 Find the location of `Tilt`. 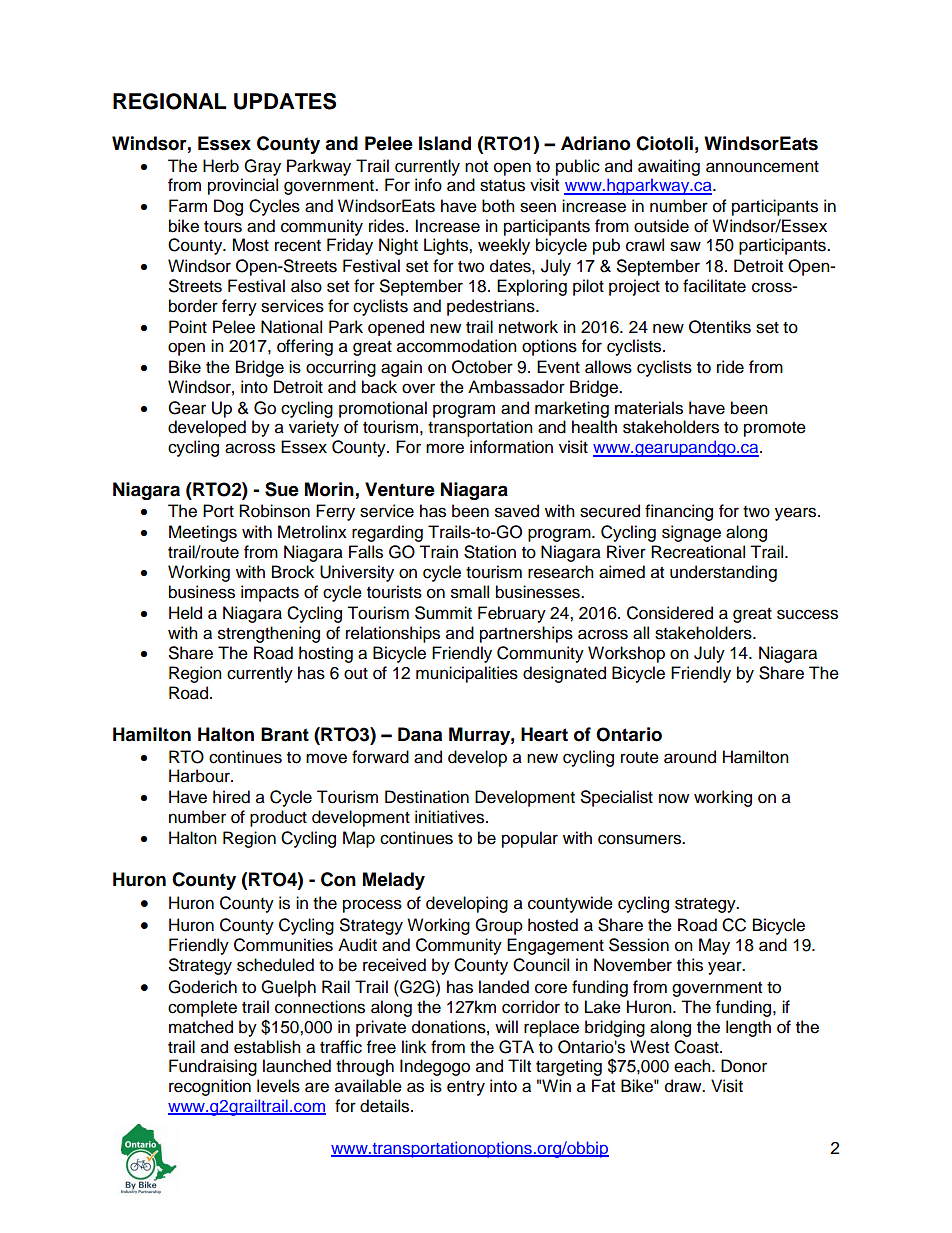

Tilt is located at coordinates (519, 1065).
